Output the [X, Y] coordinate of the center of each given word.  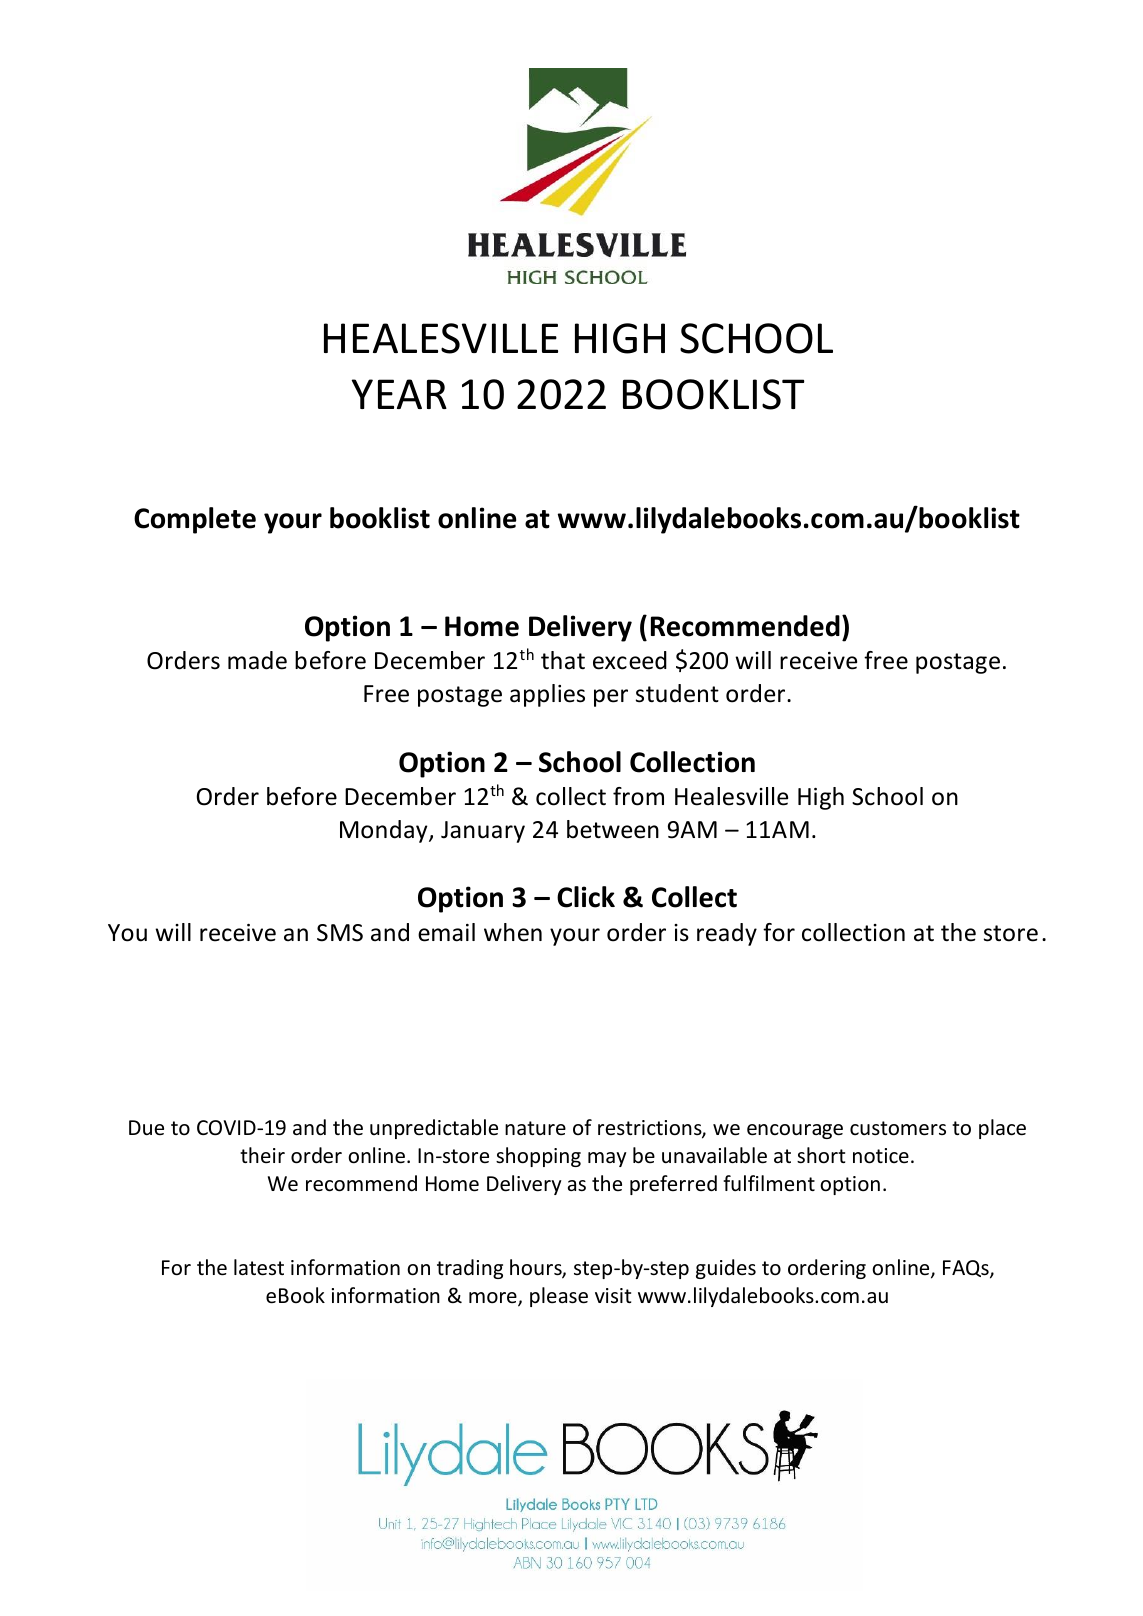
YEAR [399, 394]
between [613, 829]
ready [727, 934]
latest [259, 1267]
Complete [195, 520]
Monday [385, 831]
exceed [630, 660]
